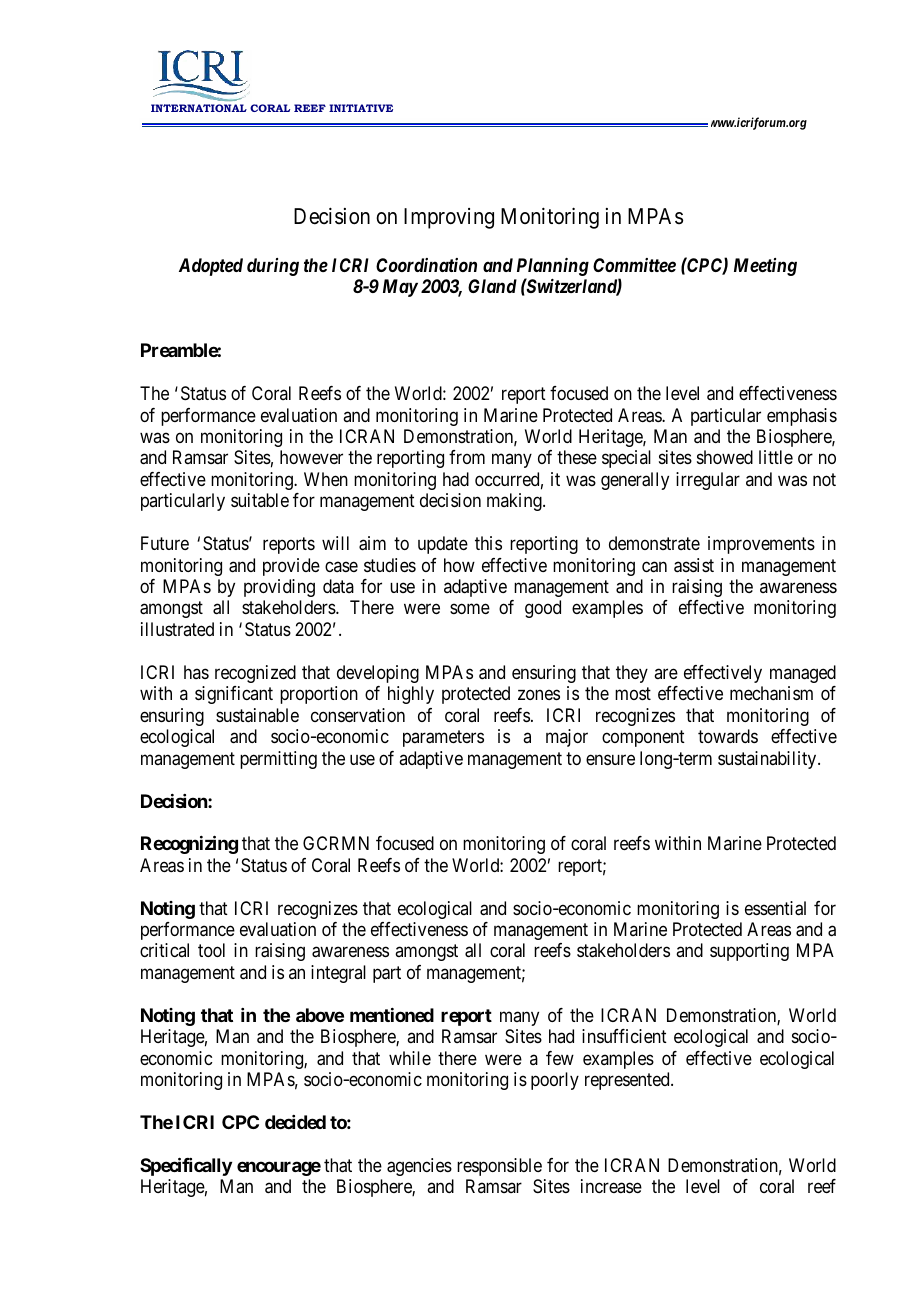  Describe the element at coordinates (765, 267) in the screenshot. I see `Meeting` at that location.
